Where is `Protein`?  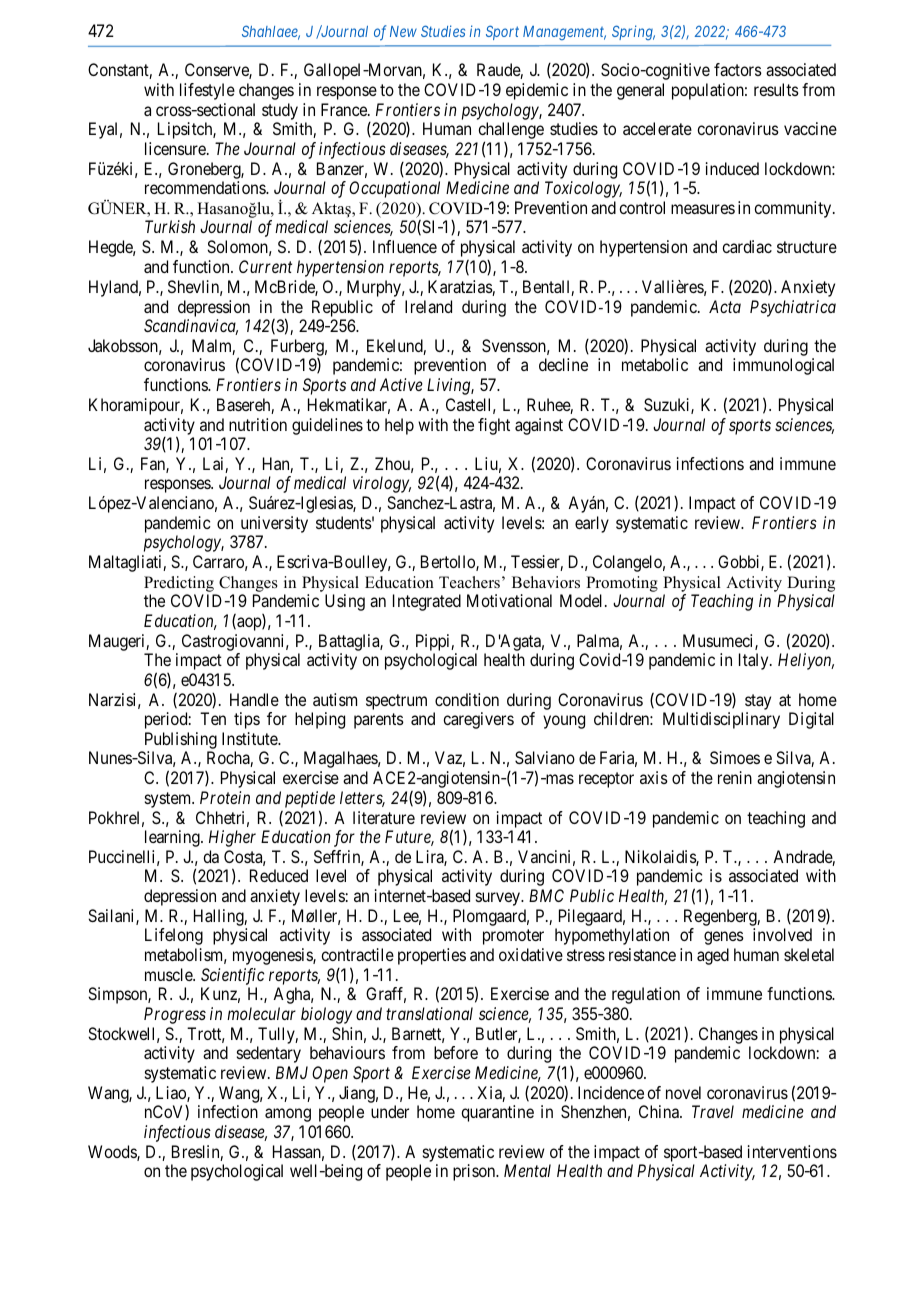 Protein is located at coordinates (225, 797).
